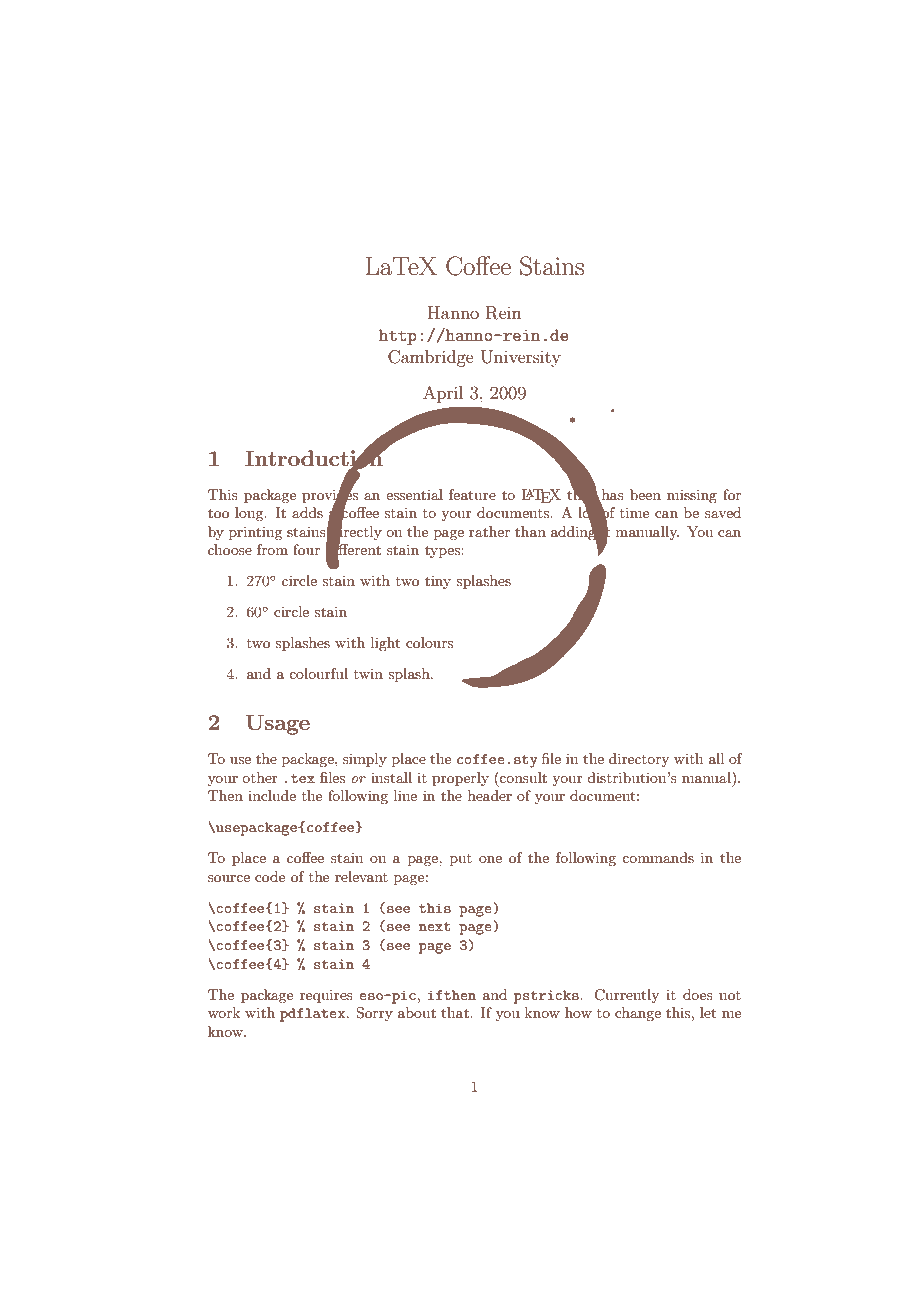 The width and height of the screenshot is (924, 1308). I want to click on directory, so click(639, 760).
